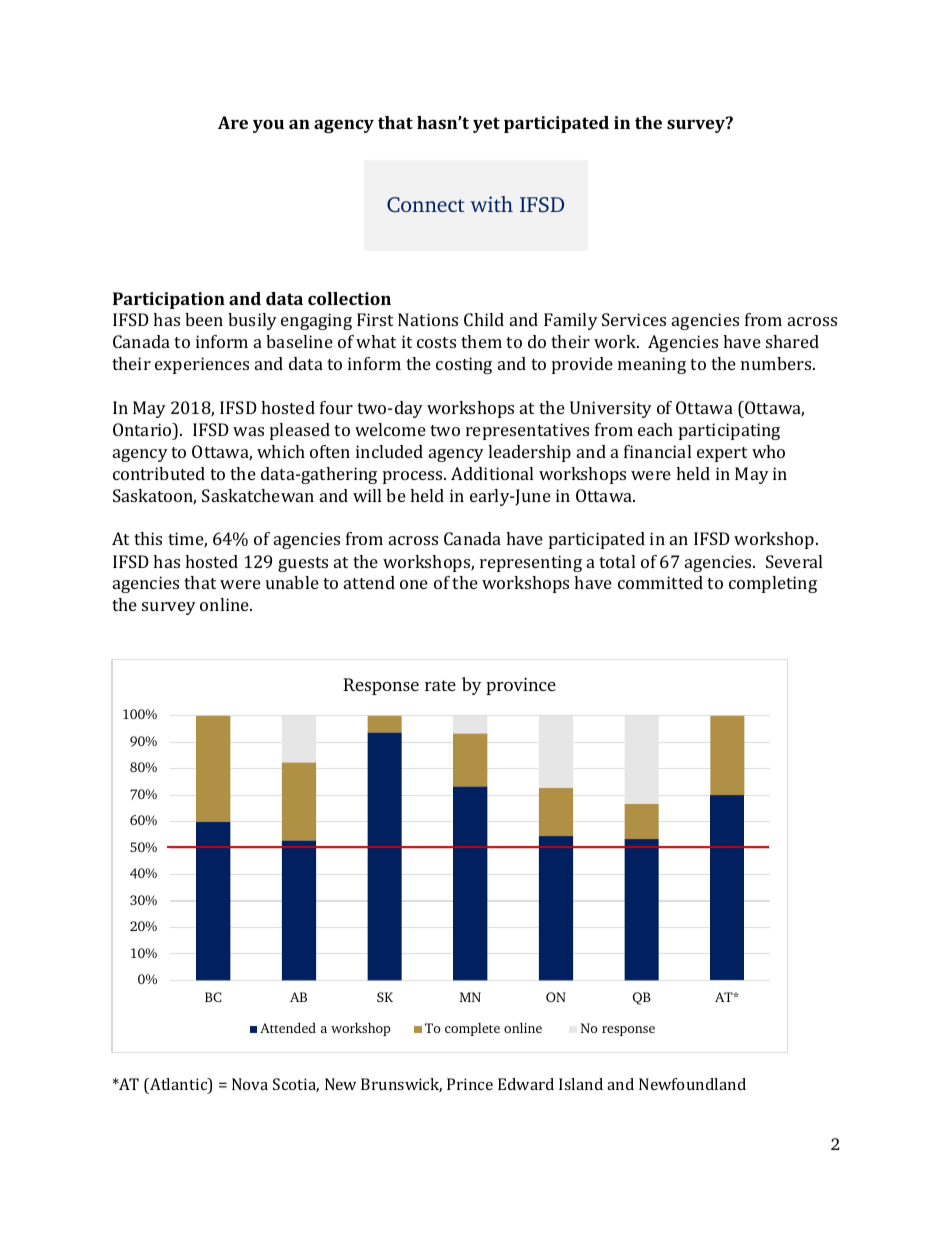 The image size is (952, 1233). I want to click on Additional, so click(492, 473).
